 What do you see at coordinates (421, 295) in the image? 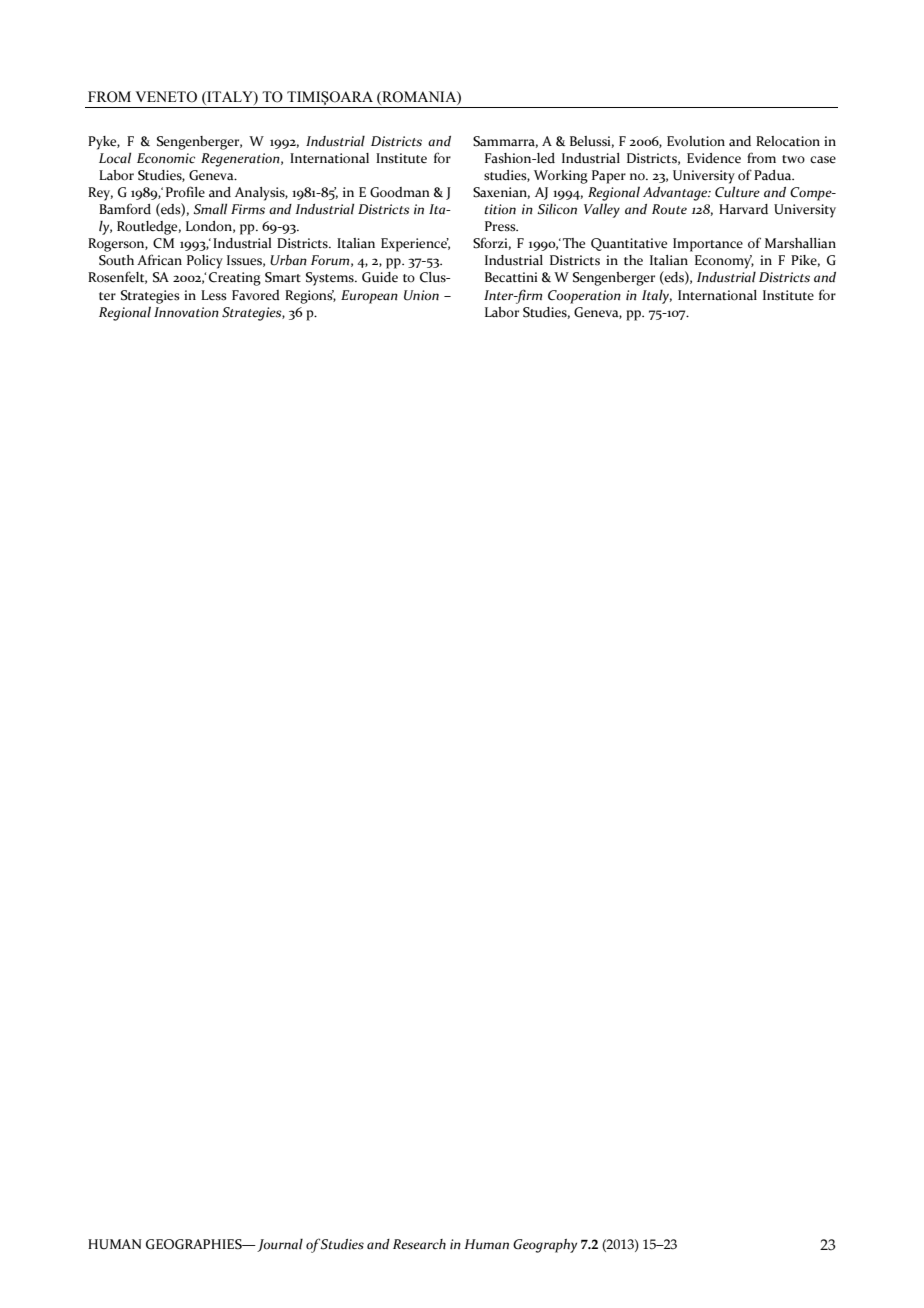
I see `Union` at bounding box center [421, 295].
